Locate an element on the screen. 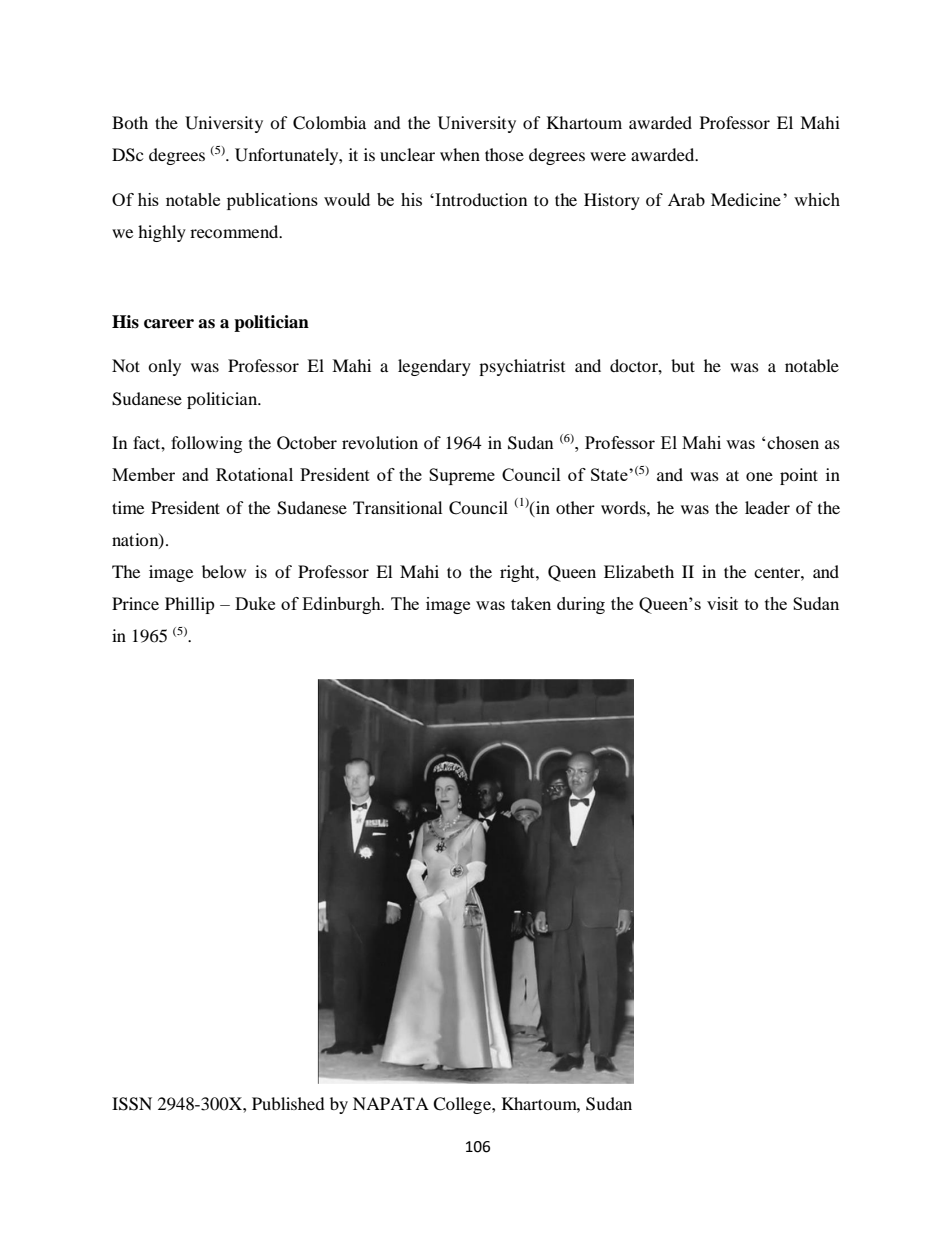 This screenshot has height=1233, width=952. ISSN is located at coordinates (132, 1104).
